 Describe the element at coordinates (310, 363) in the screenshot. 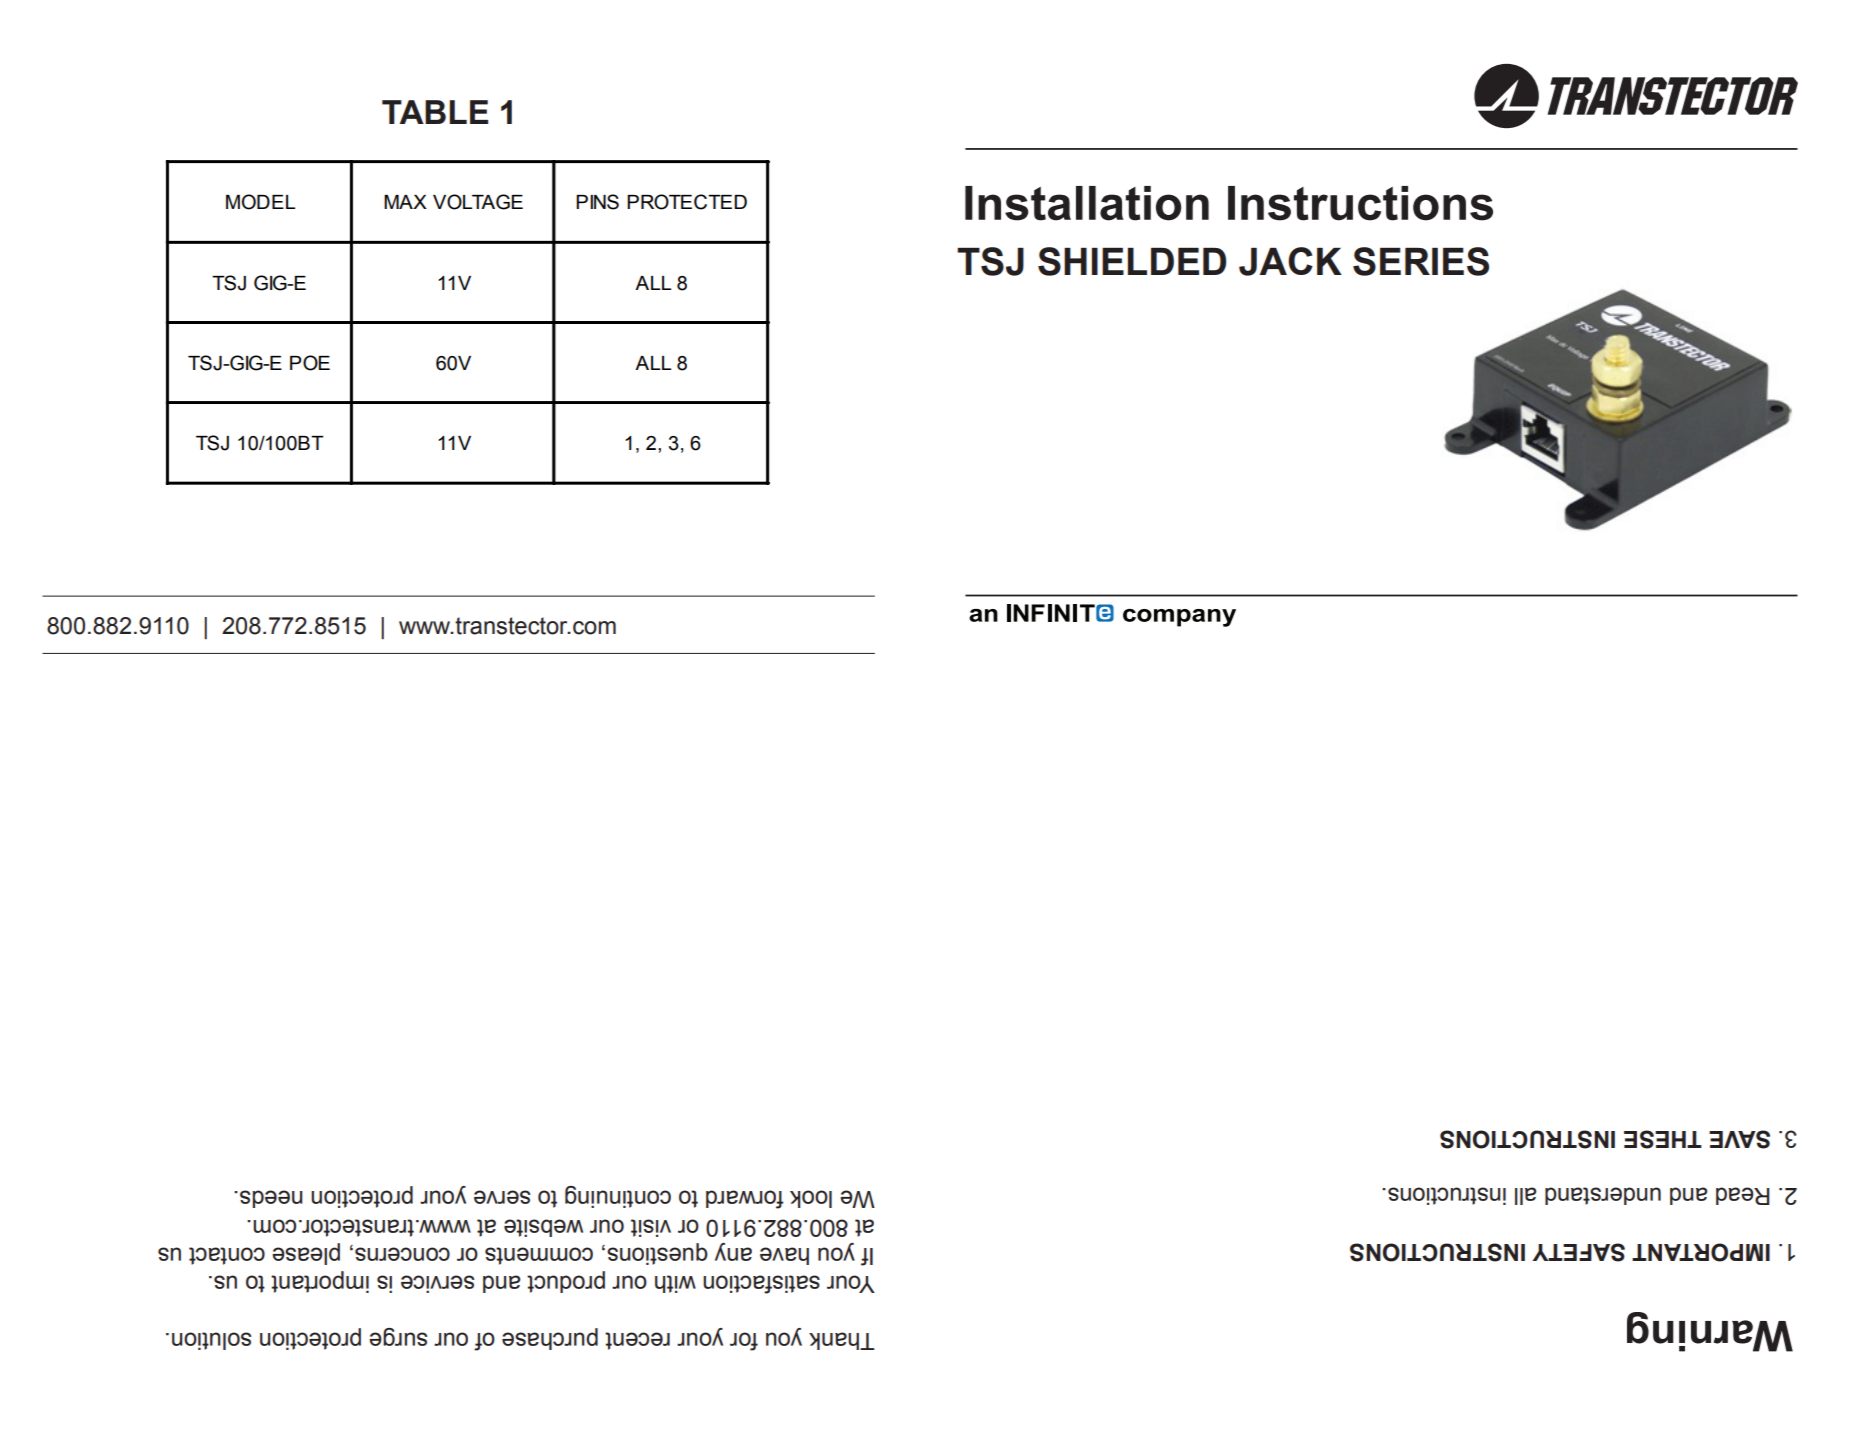

I see `POE` at that location.
